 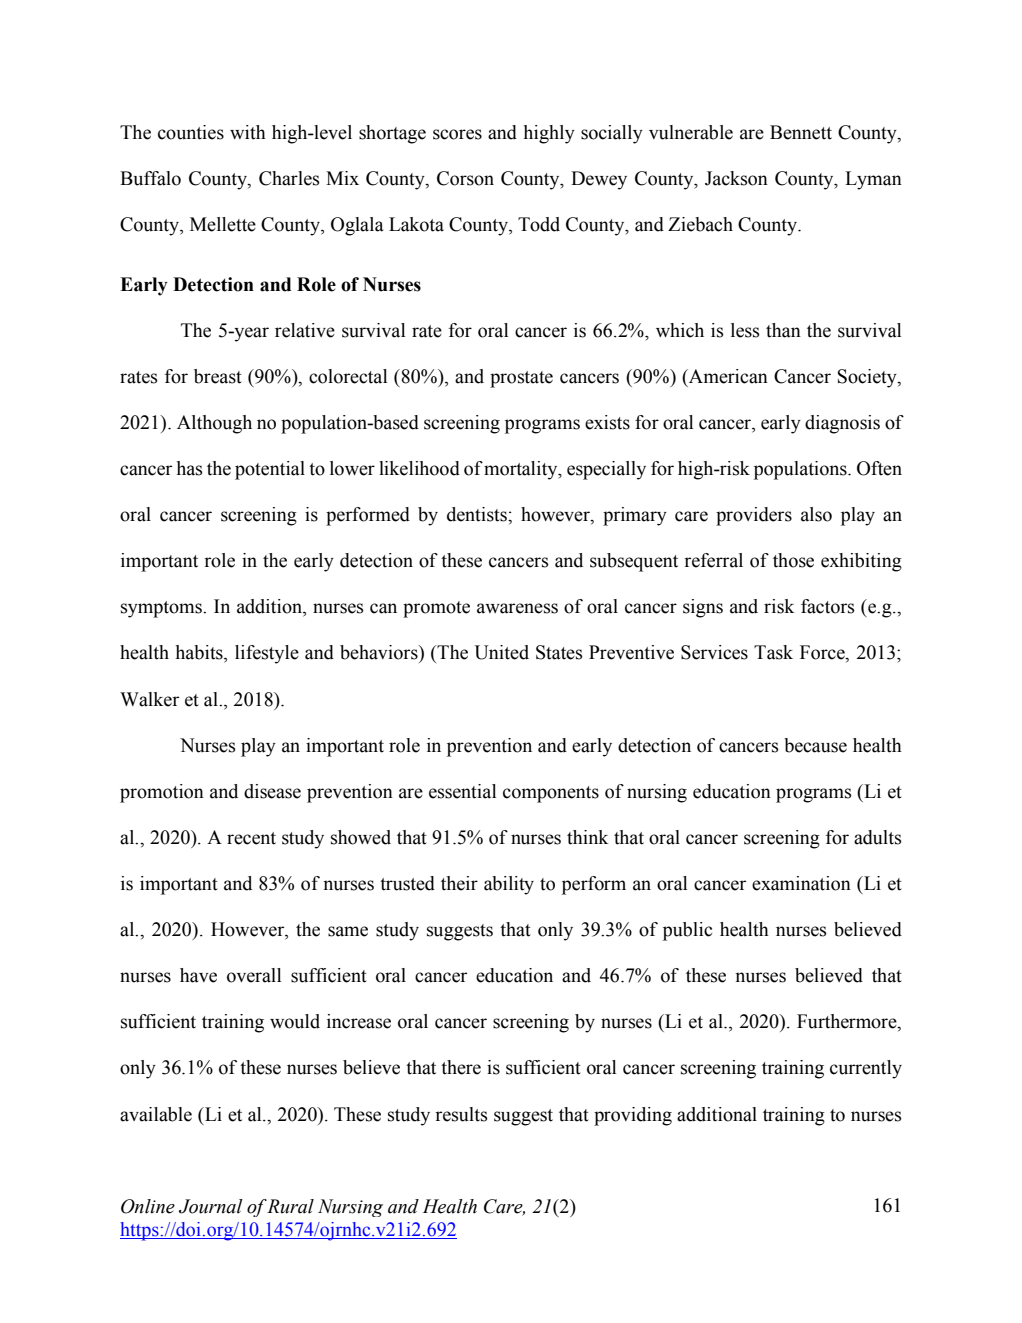 I want to click on Bennett, so click(x=801, y=132).
